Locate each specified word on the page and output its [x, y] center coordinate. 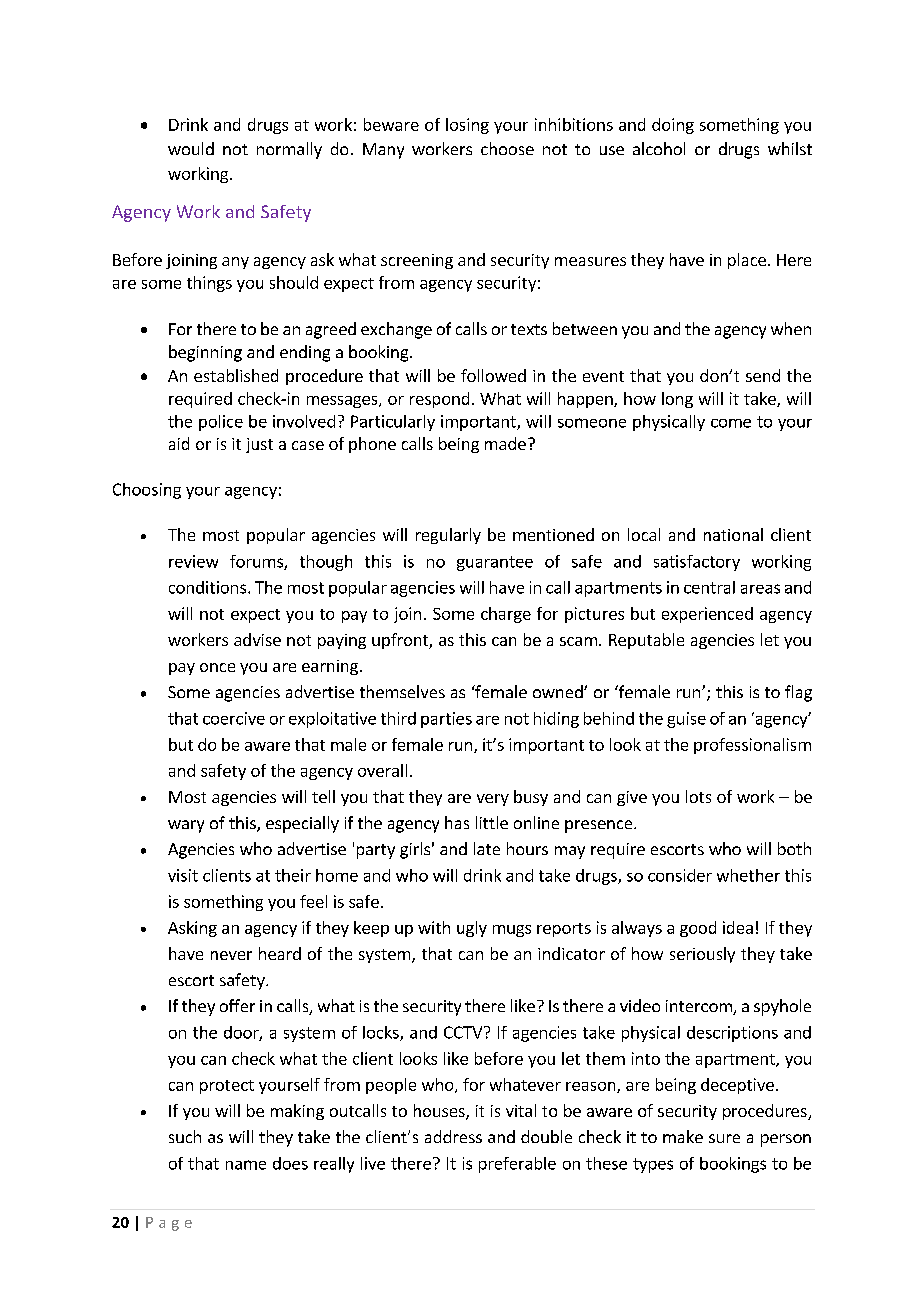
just [259, 445]
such [185, 1136]
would [191, 148]
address [453, 1136]
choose [507, 148]
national [733, 534]
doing [673, 126]
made [505, 443]
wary [186, 826]
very [493, 800]
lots [698, 796]
